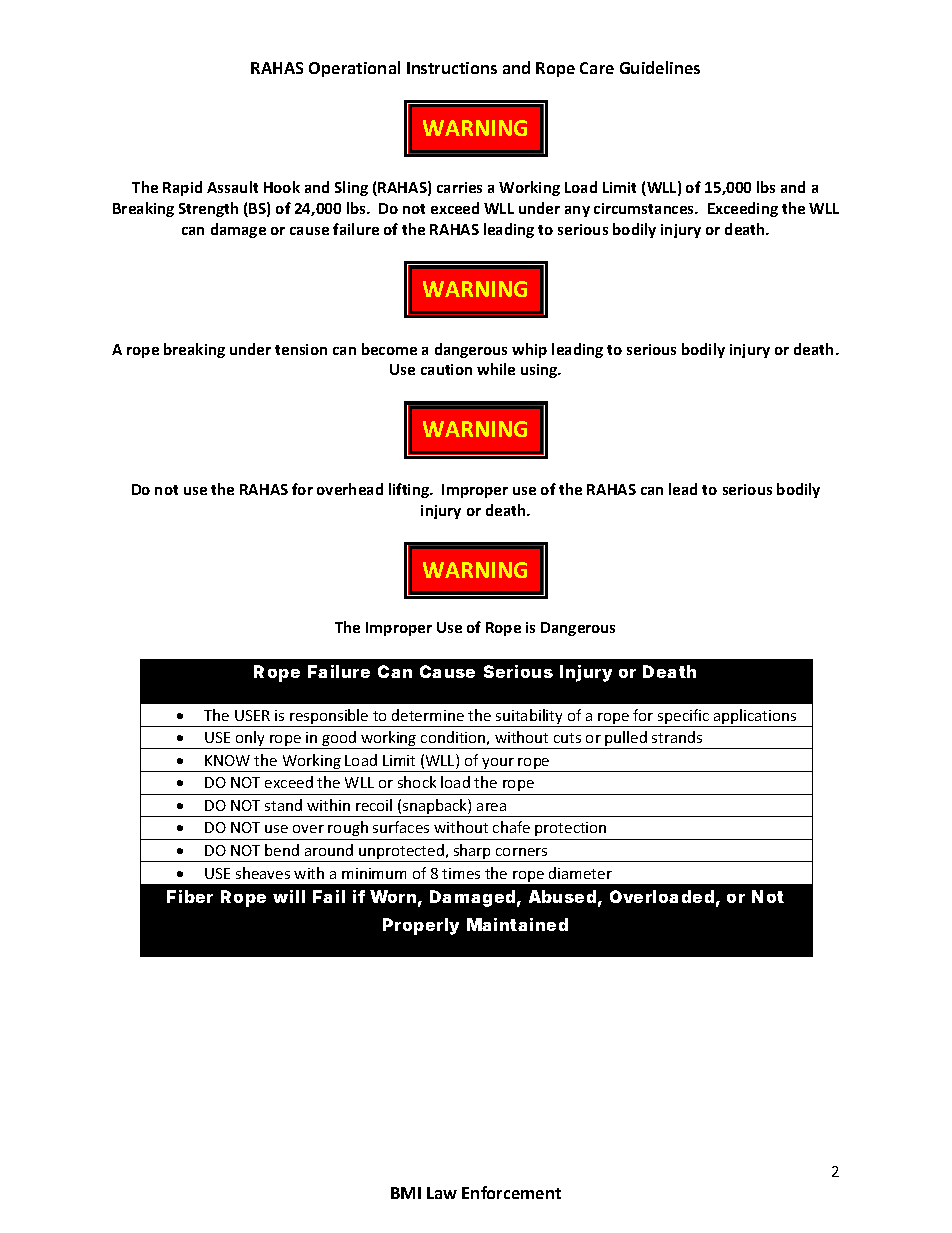 The height and width of the screenshot is (1233, 952). I want to click on Guidelines, so click(660, 67).
